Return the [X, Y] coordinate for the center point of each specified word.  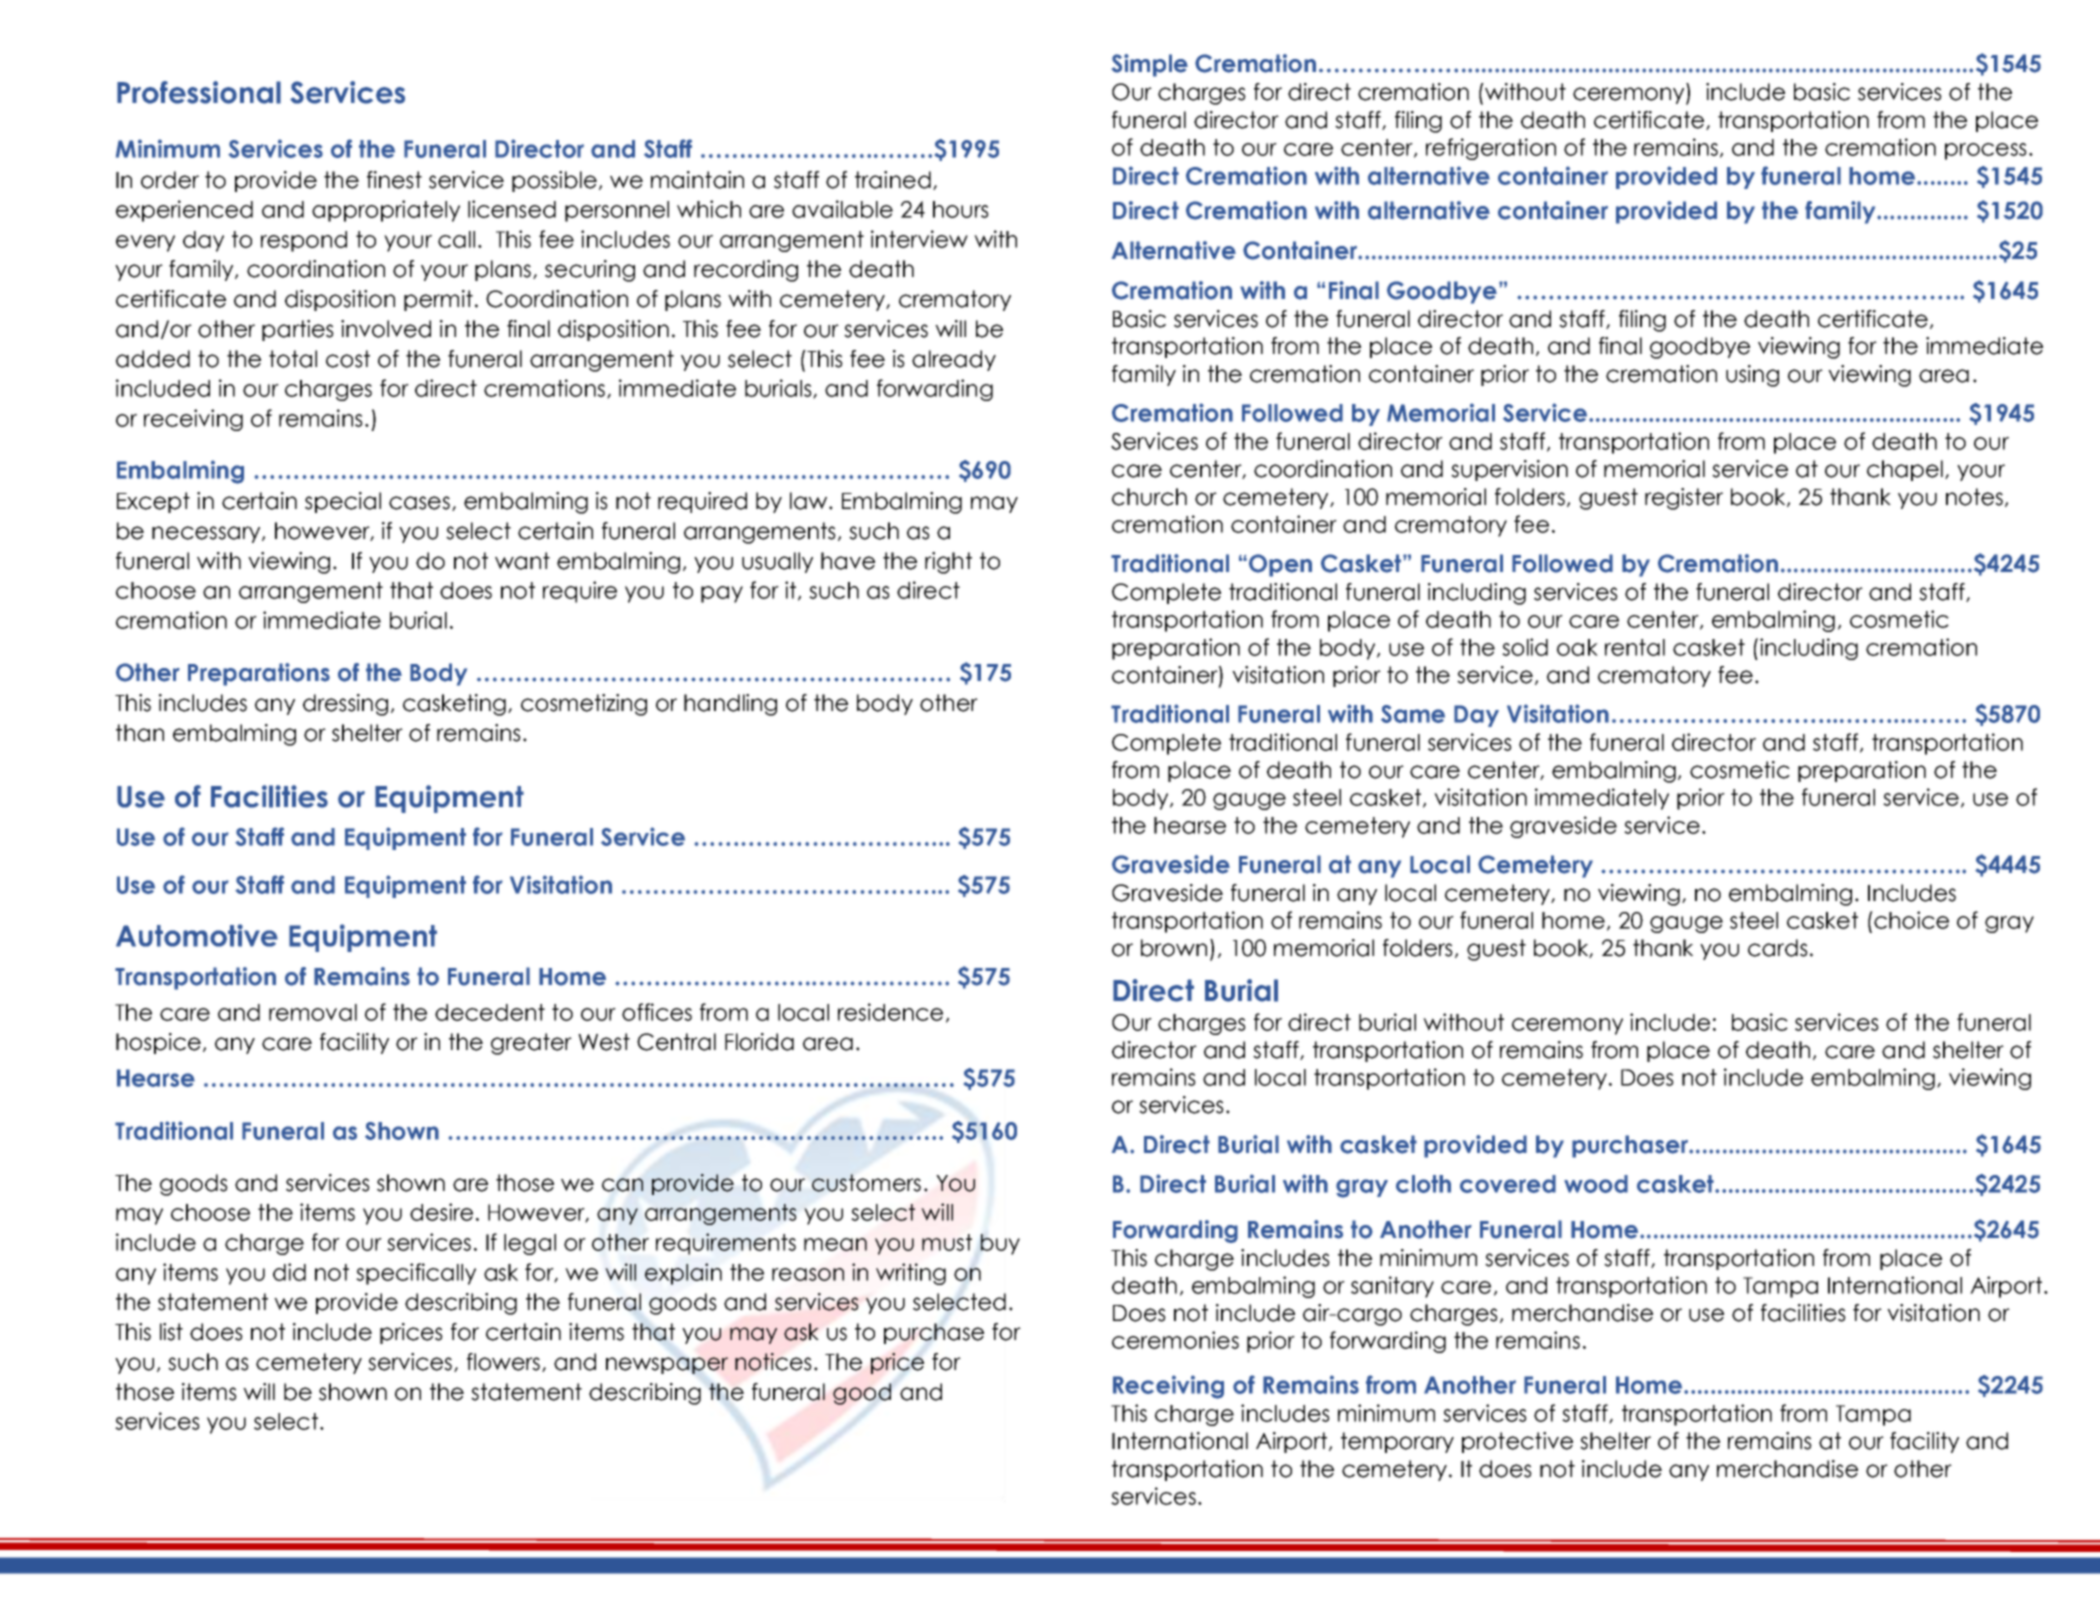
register [1684, 499]
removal [313, 1012]
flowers [505, 1362]
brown [1174, 948]
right [948, 563]
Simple [1150, 65]
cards [1778, 948]
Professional [199, 92]
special [343, 502]
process [1986, 151]
